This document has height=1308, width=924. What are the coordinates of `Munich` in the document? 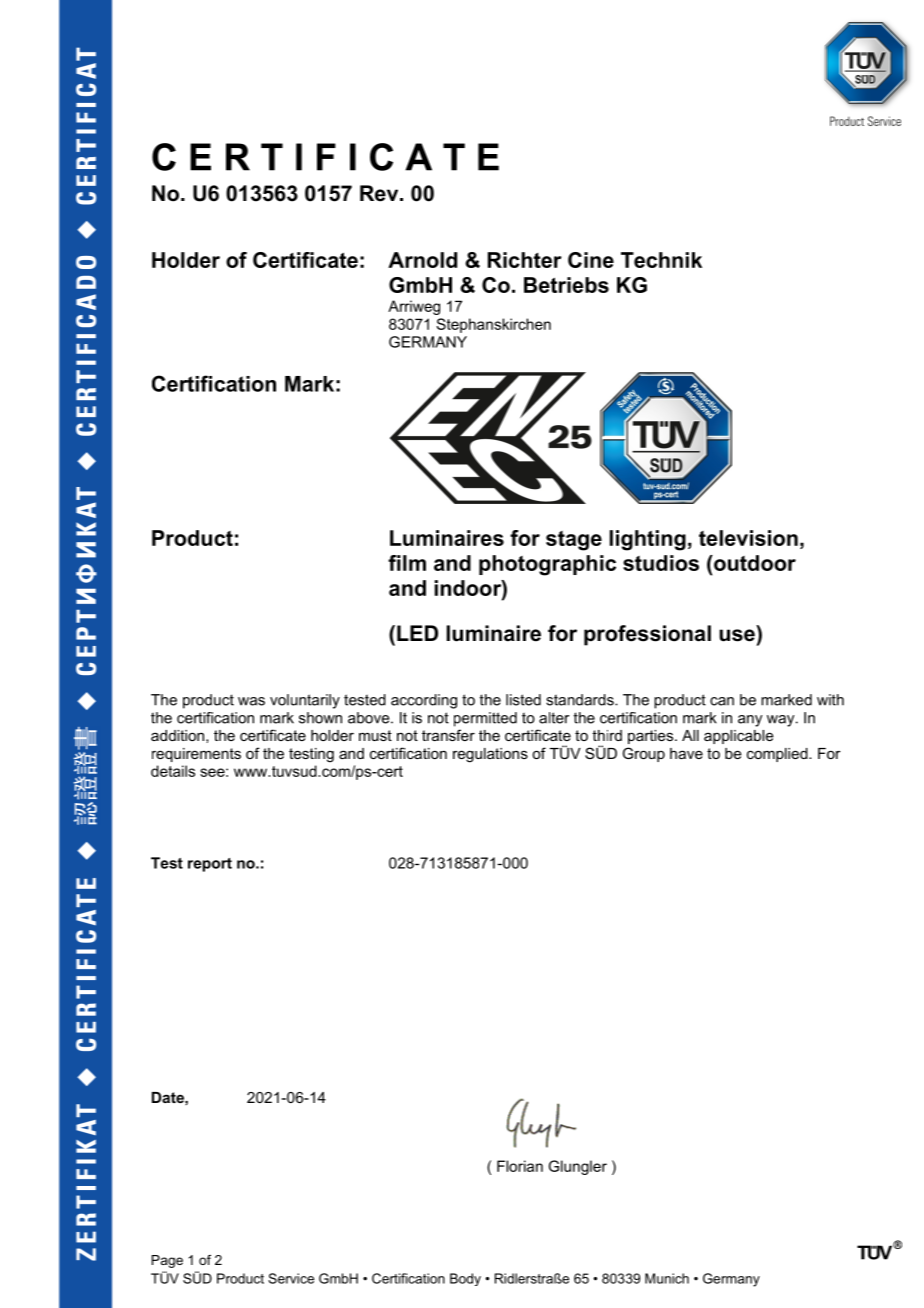 It's located at (667, 1278).
